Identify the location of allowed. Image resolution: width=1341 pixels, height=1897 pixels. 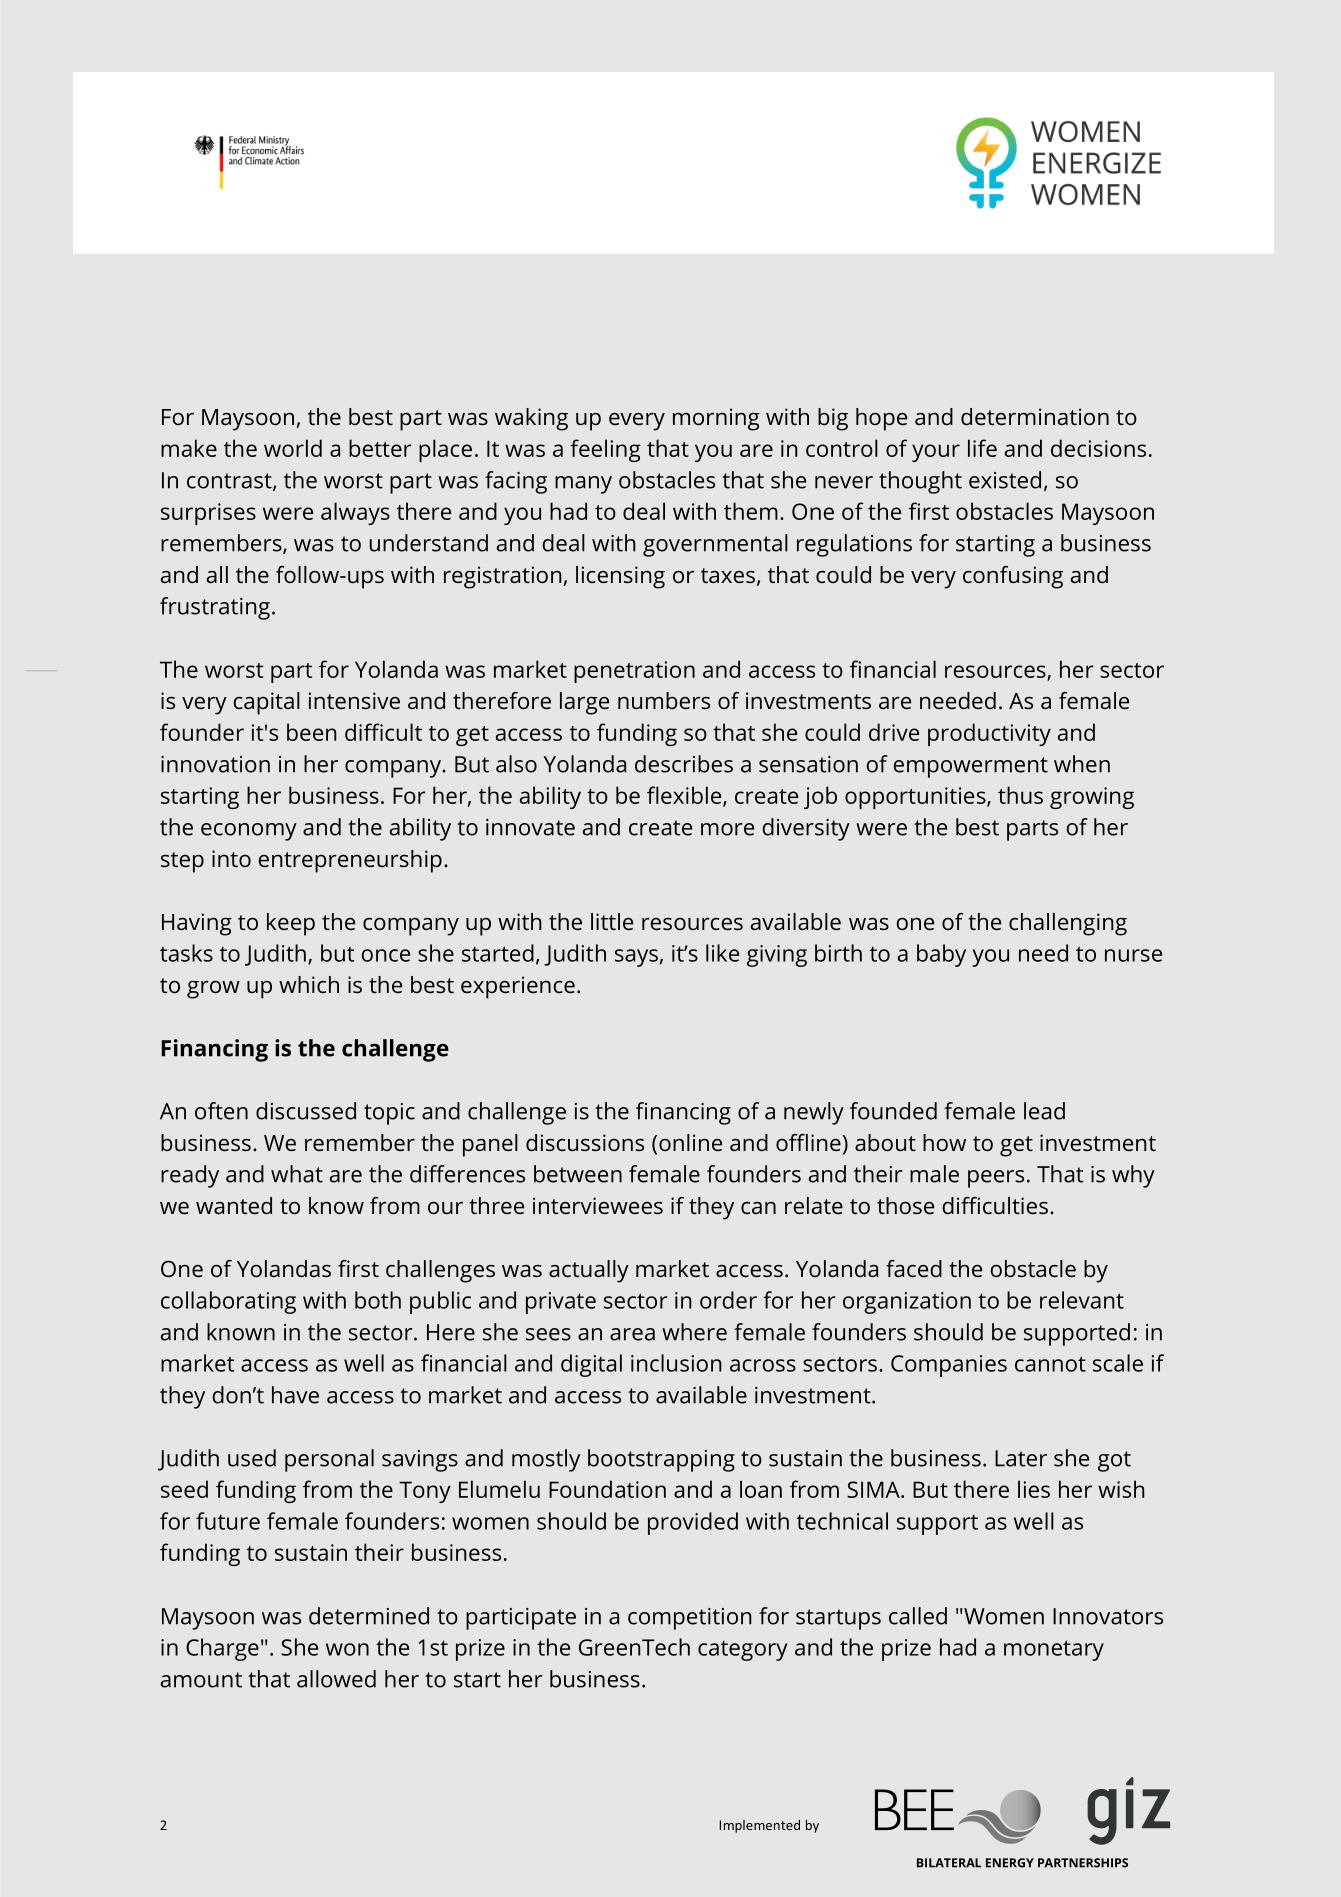
(336, 1679).
